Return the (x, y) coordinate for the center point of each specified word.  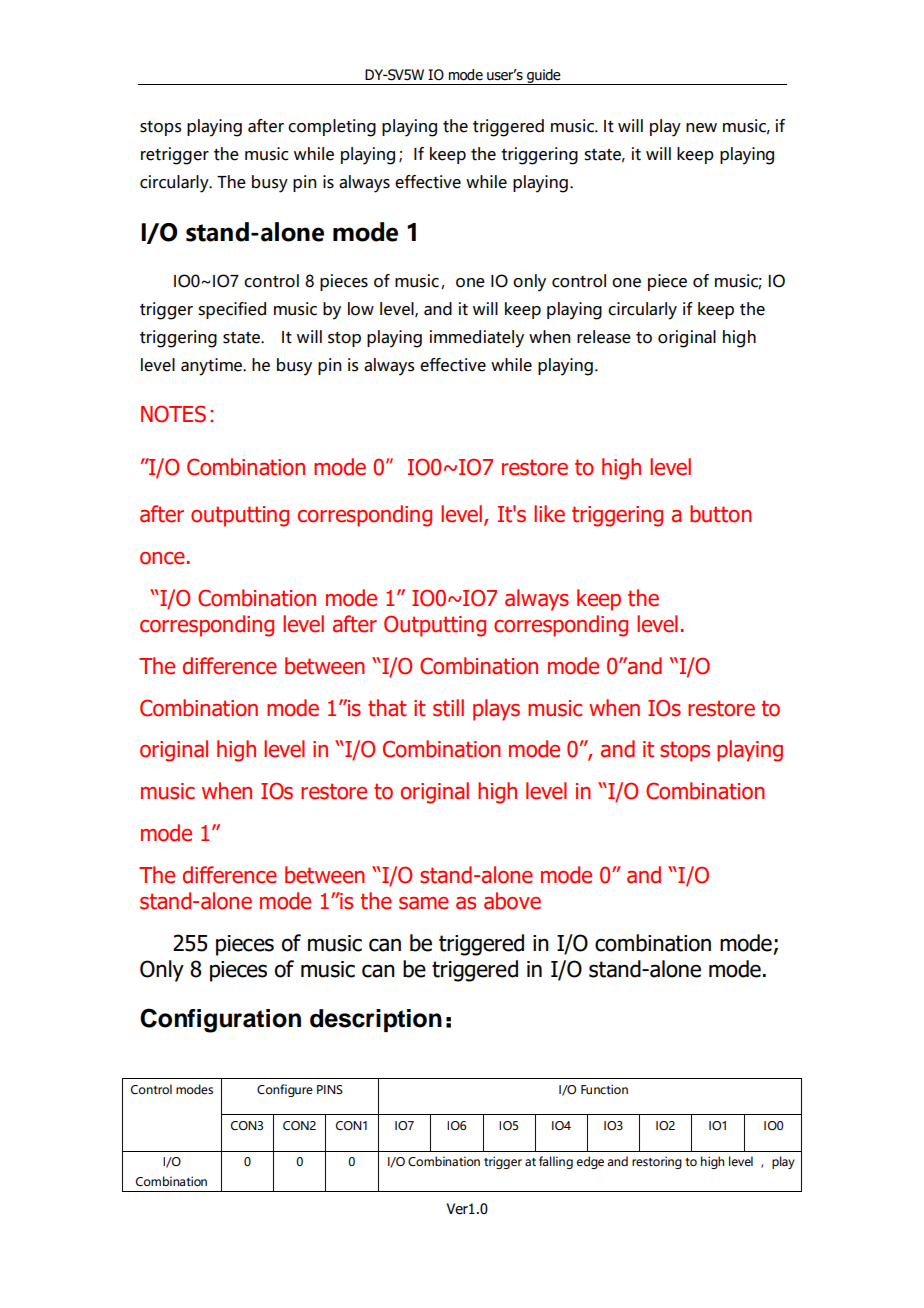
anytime (213, 367)
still (448, 708)
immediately (477, 339)
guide (544, 77)
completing (332, 128)
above (512, 901)
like (549, 514)
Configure (285, 1090)
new (701, 128)
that (387, 708)
